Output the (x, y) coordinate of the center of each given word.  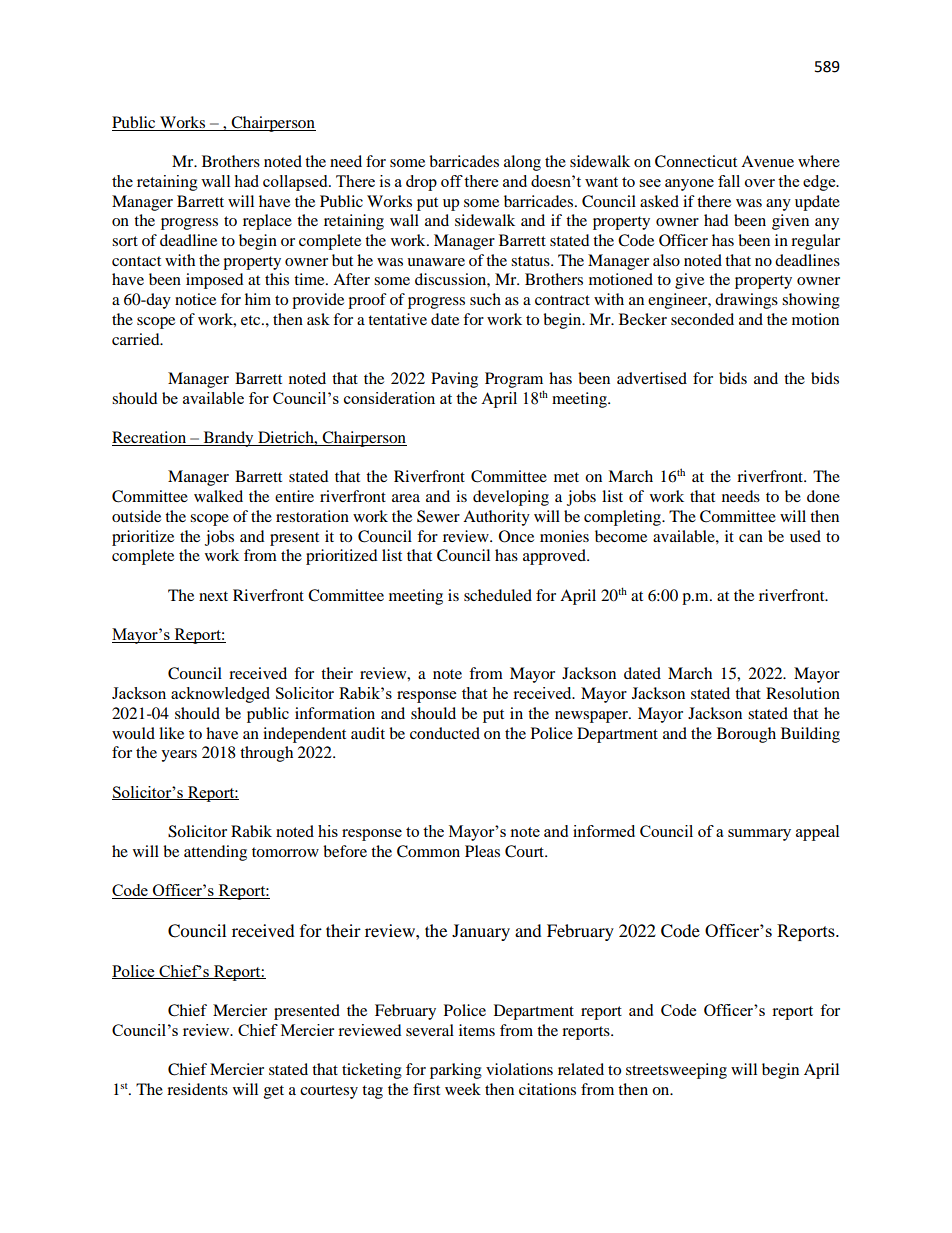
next (213, 596)
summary (759, 835)
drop (421, 183)
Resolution (803, 693)
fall (729, 181)
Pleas (482, 851)
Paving (454, 380)
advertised (652, 378)
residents (197, 1089)
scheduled (498, 595)
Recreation (150, 438)
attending (215, 853)
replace (267, 222)
